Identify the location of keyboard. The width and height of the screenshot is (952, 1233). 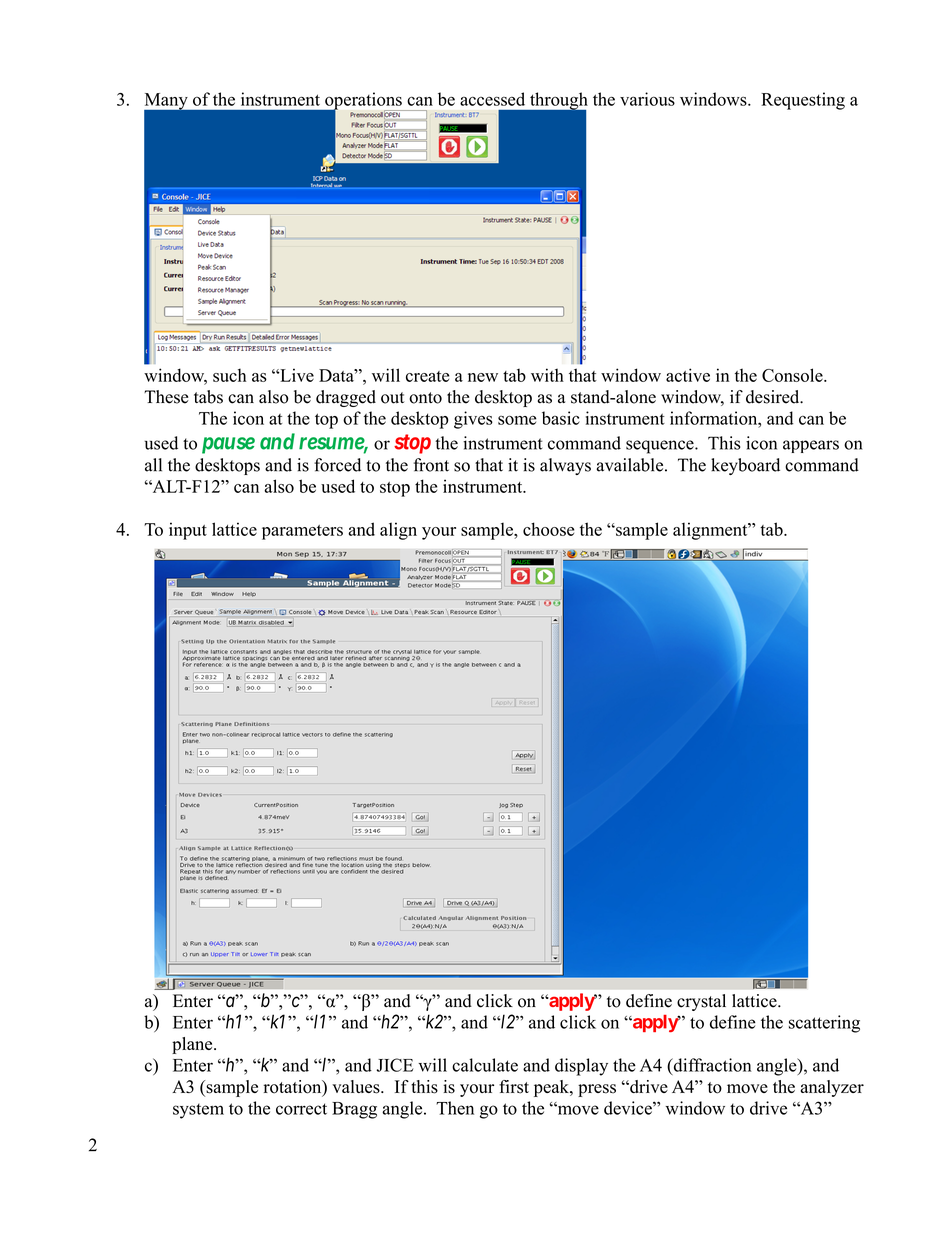
(745, 466).
